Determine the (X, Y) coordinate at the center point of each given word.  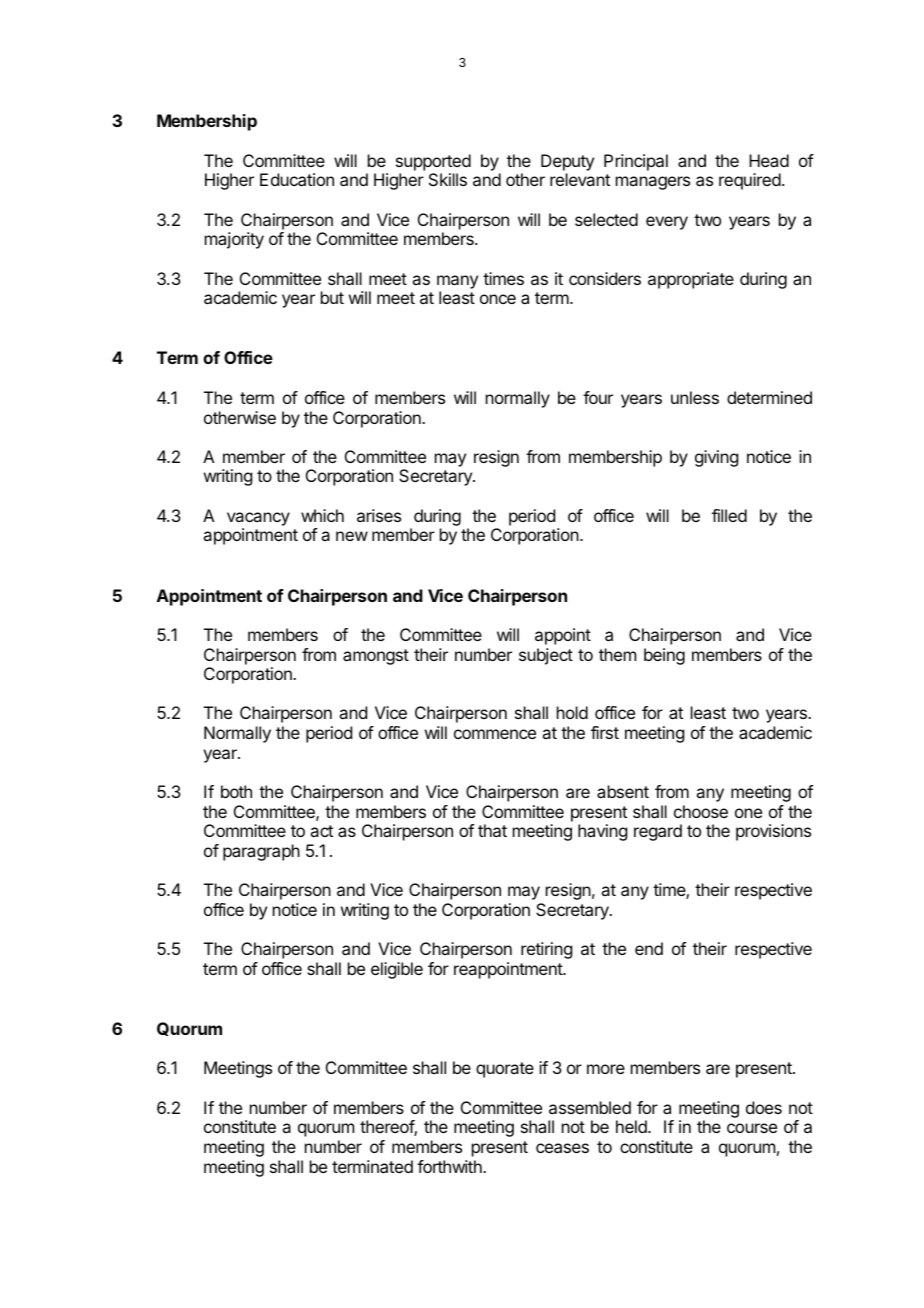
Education (297, 179)
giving (716, 458)
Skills (448, 179)
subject (546, 656)
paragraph (261, 852)
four (598, 397)
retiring (546, 950)
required (750, 181)
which (322, 515)
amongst (376, 657)
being (664, 656)
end (649, 948)
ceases (562, 1148)
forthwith (450, 1166)
